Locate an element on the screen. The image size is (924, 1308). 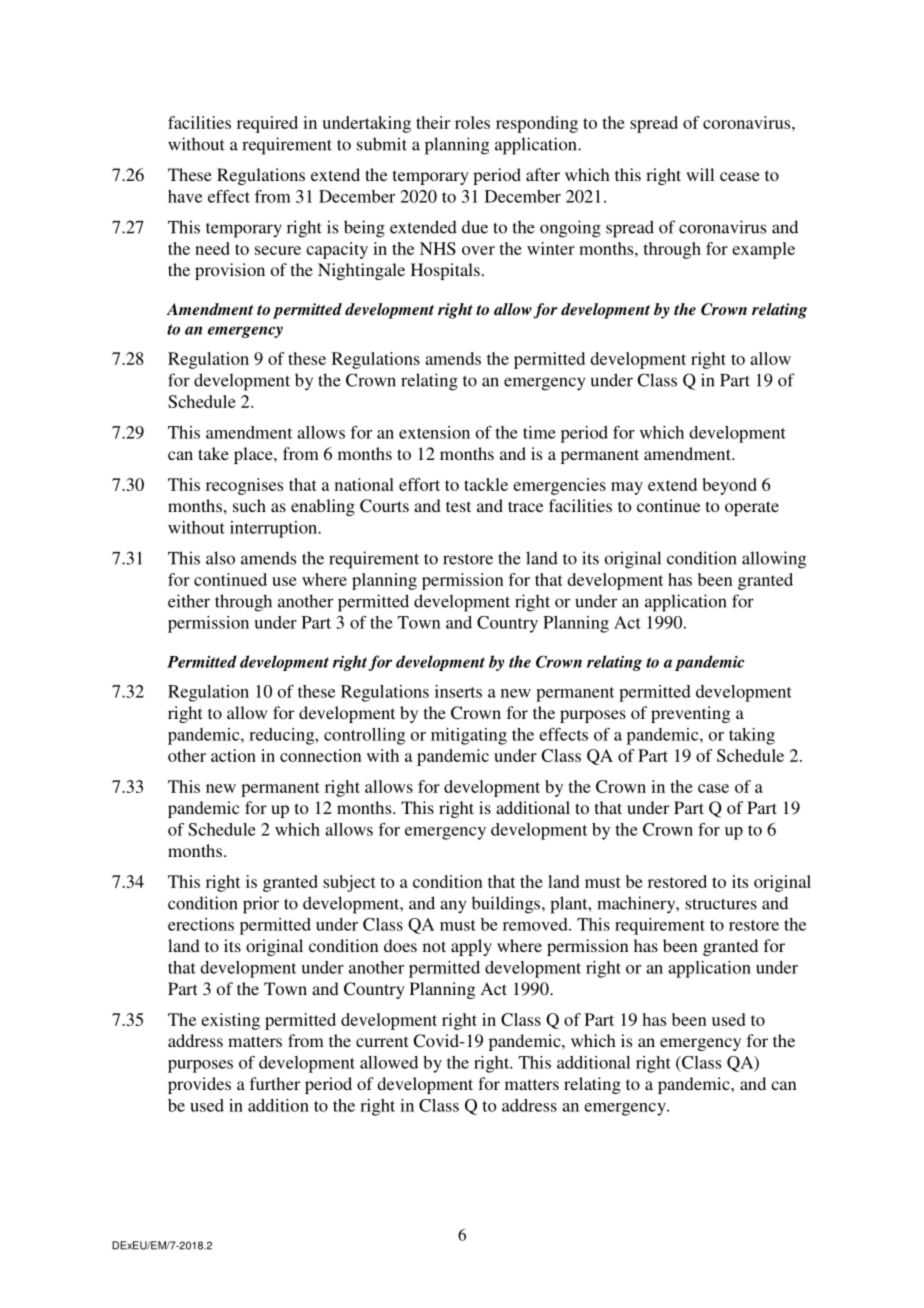
case is located at coordinates (713, 788).
